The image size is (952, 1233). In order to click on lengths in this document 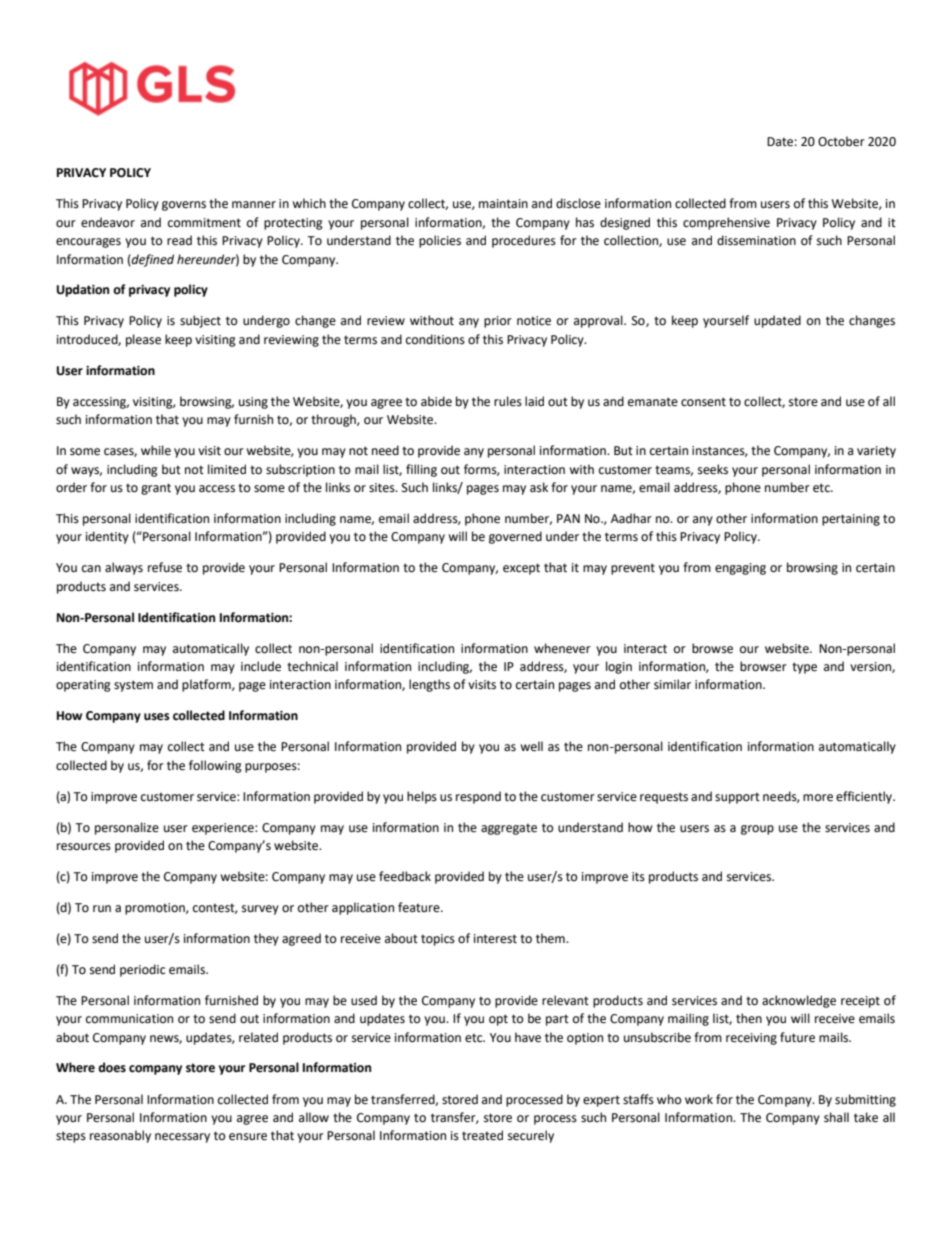, I will do `click(429, 685)`.
